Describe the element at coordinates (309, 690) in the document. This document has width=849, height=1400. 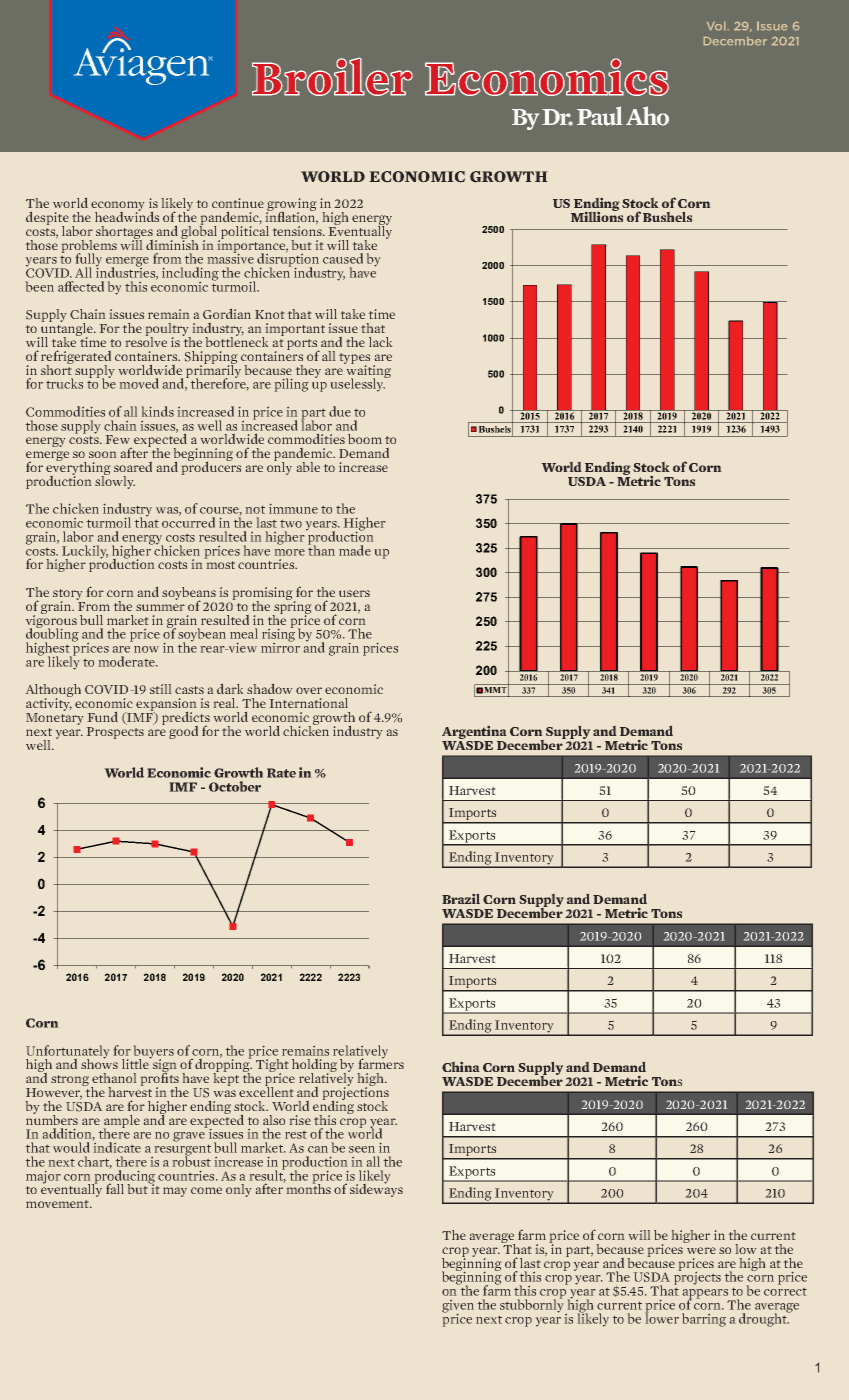
I see `over` at that location.
